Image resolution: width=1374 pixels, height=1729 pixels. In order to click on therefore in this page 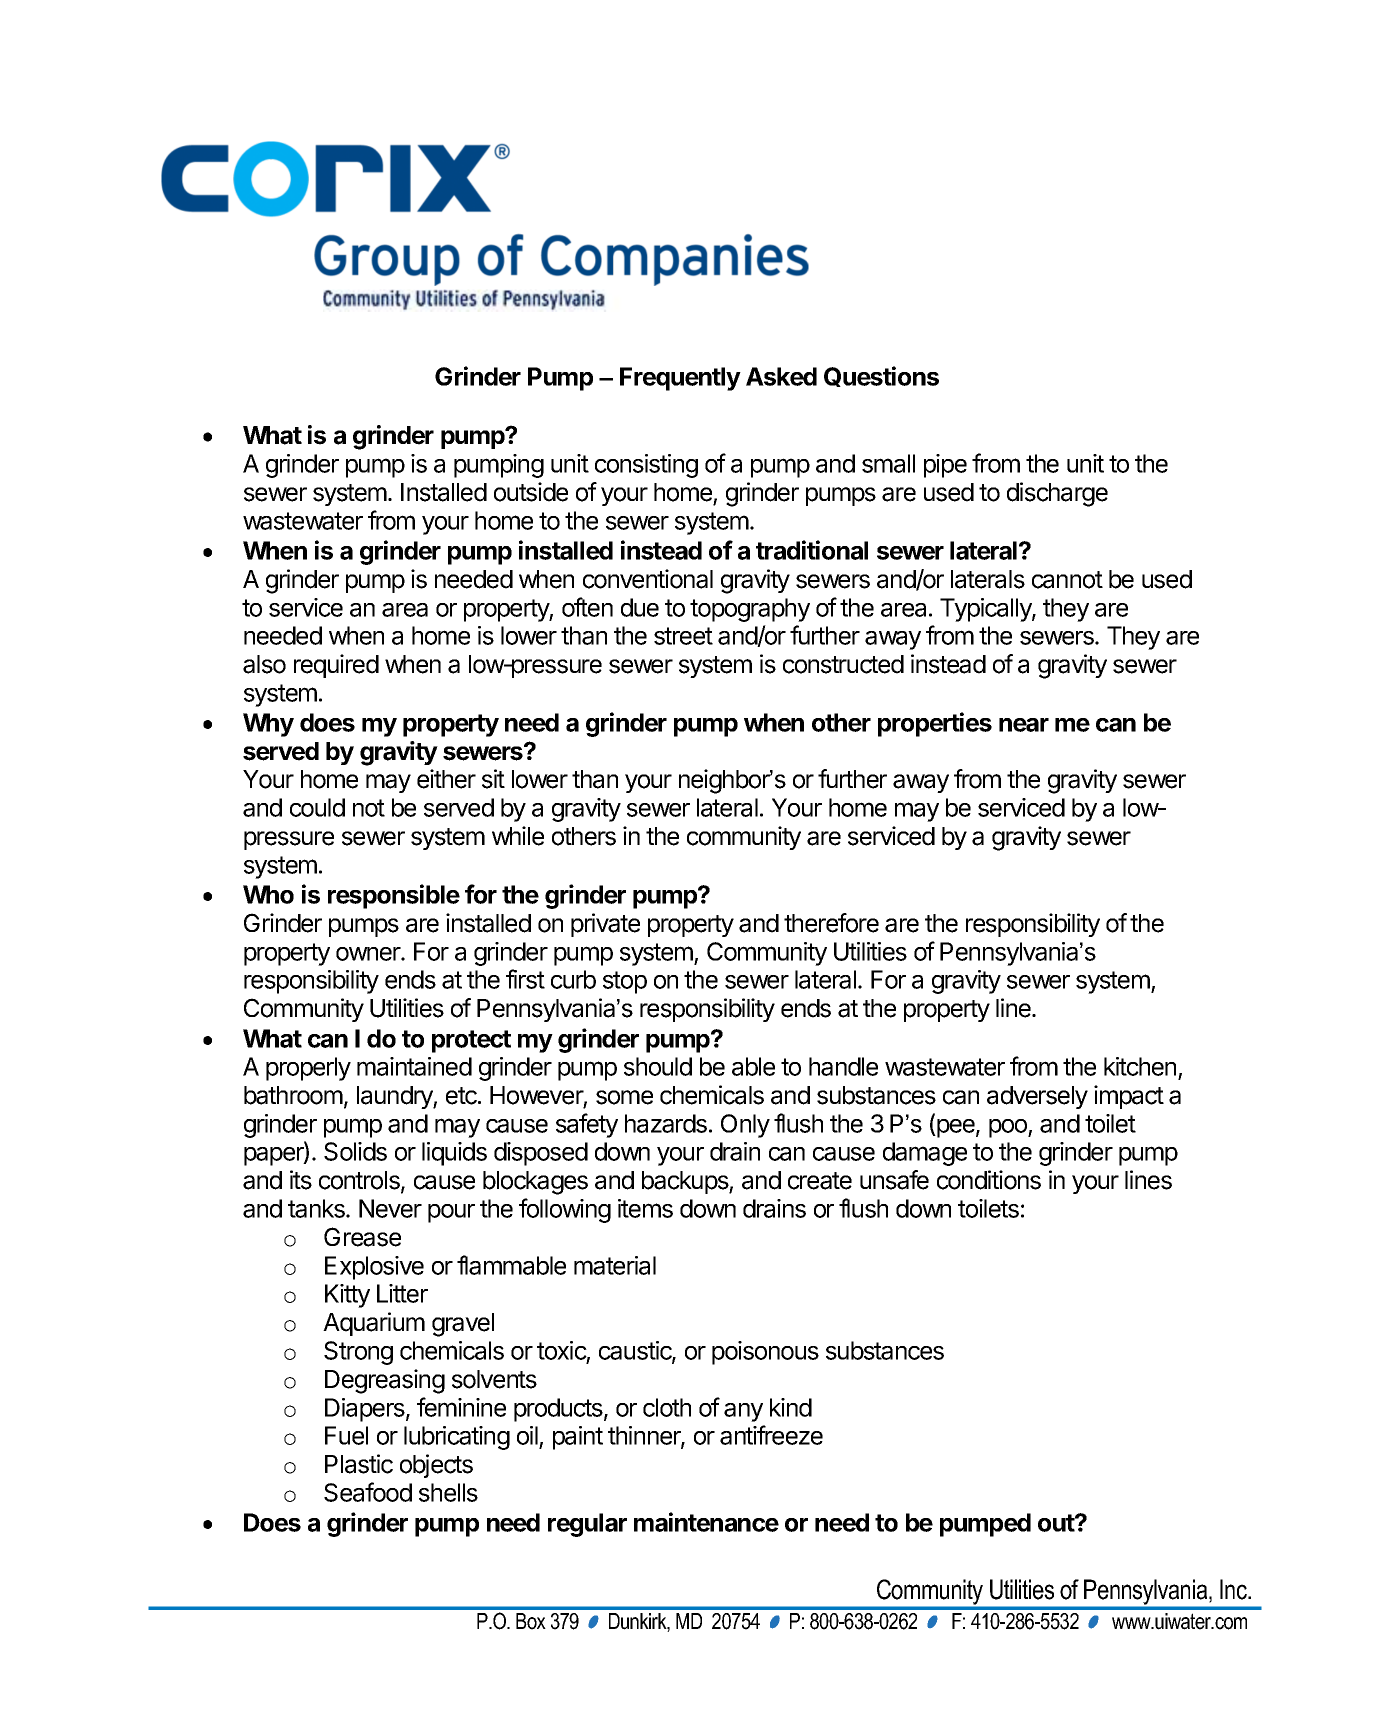, I will do `click(831, 923)`.
